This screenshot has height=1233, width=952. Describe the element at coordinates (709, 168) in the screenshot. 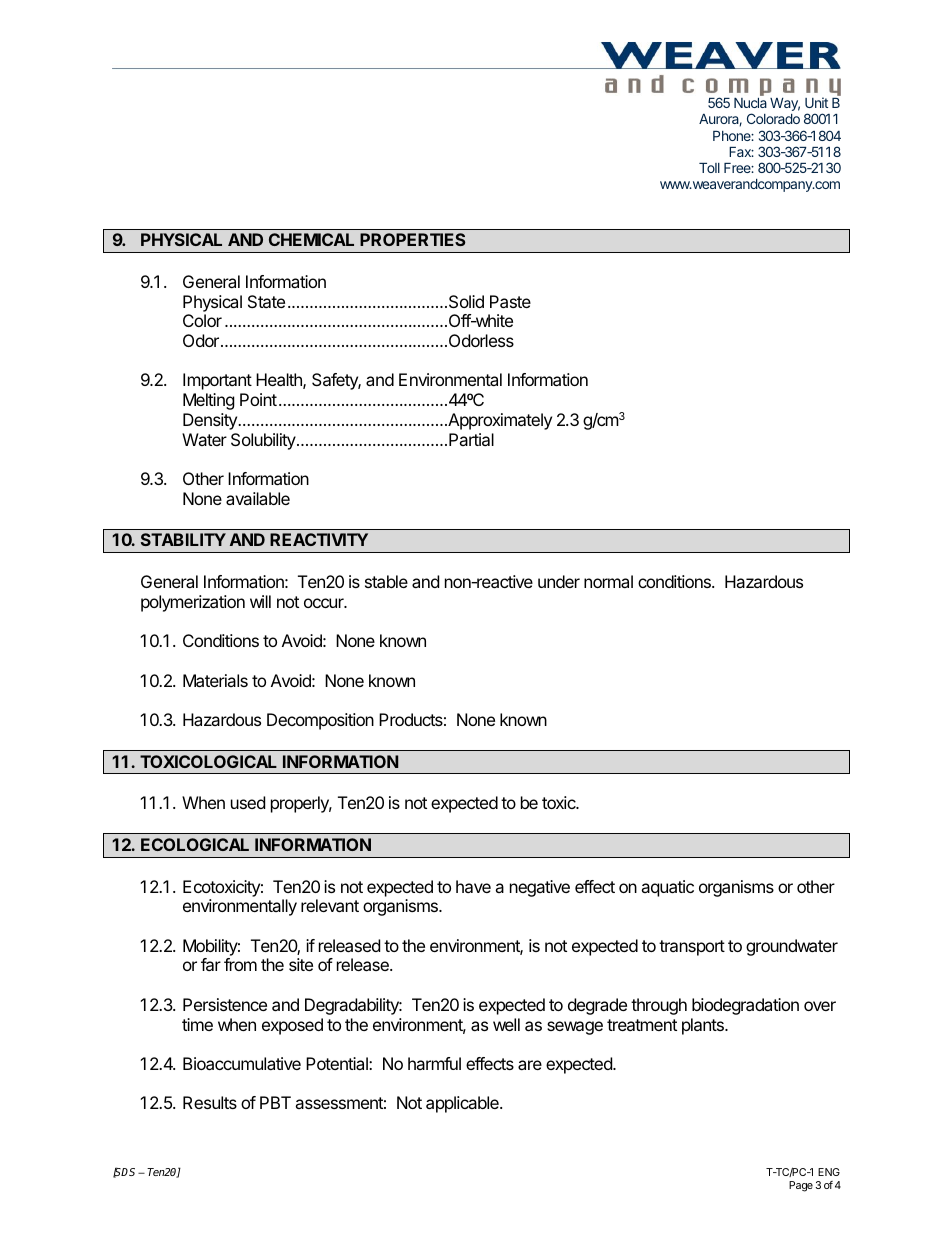

I see `Toll` at that location.
